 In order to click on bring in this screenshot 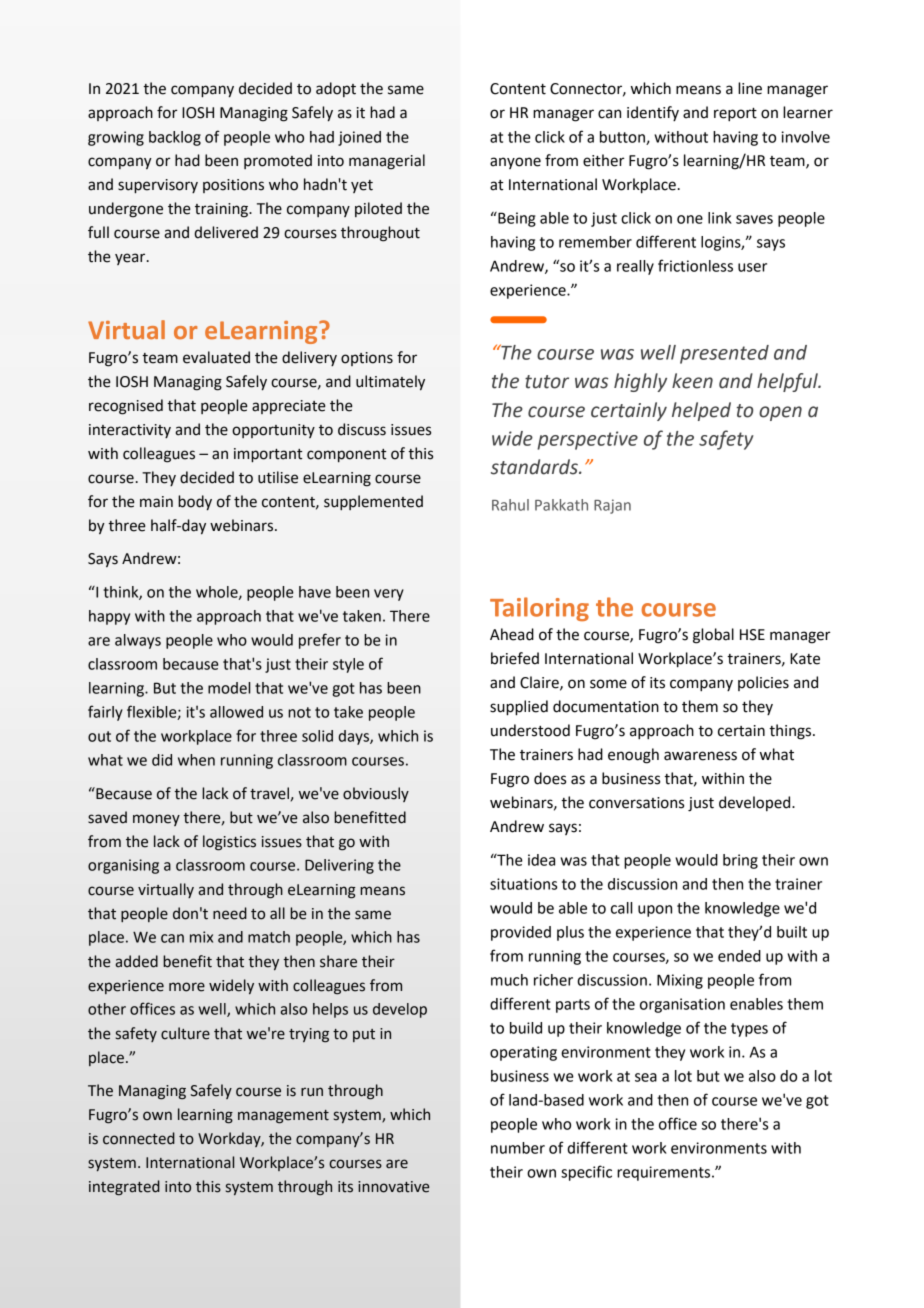, I will do `click(740, 861)`.
